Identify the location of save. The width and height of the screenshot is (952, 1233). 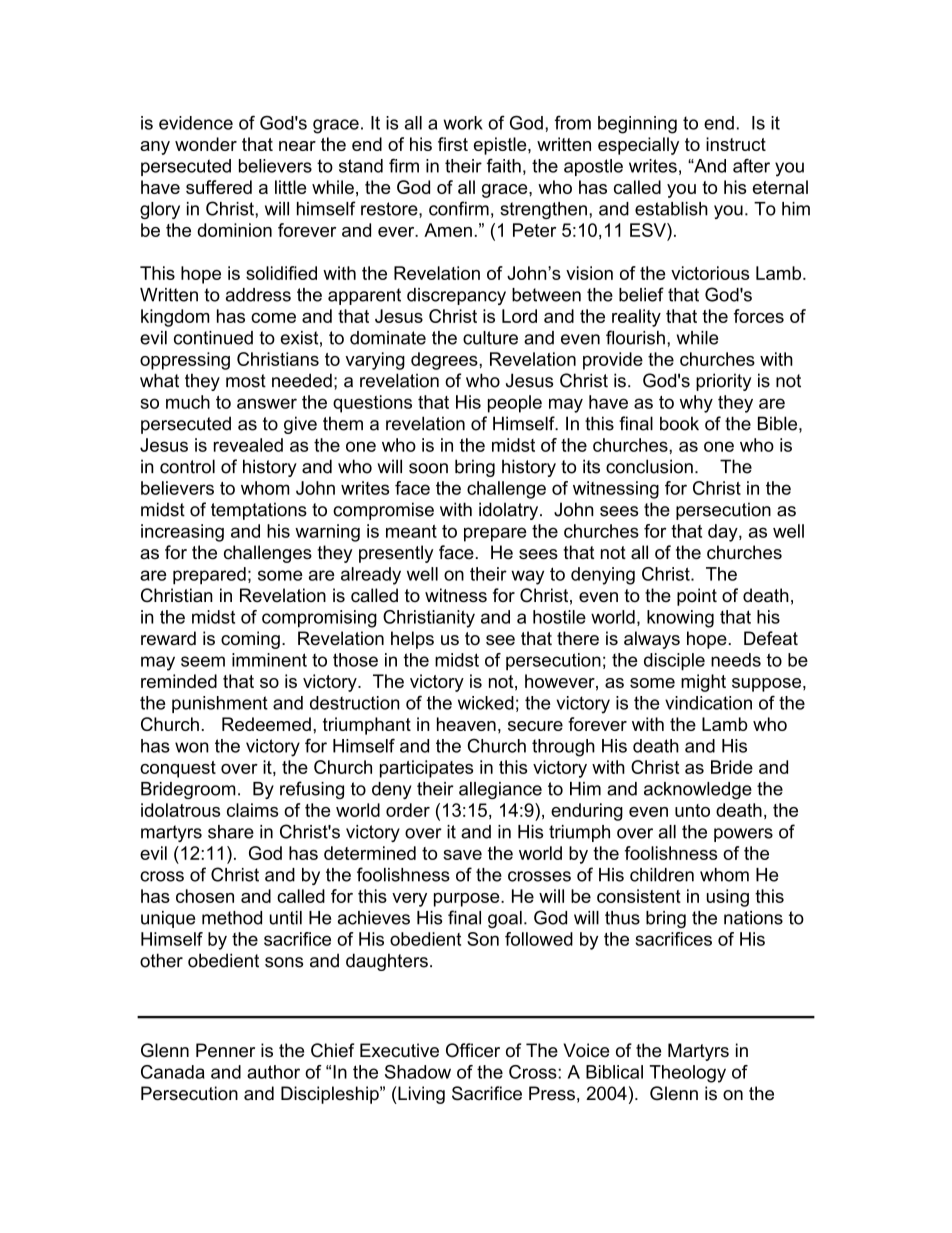
(462, 855).
